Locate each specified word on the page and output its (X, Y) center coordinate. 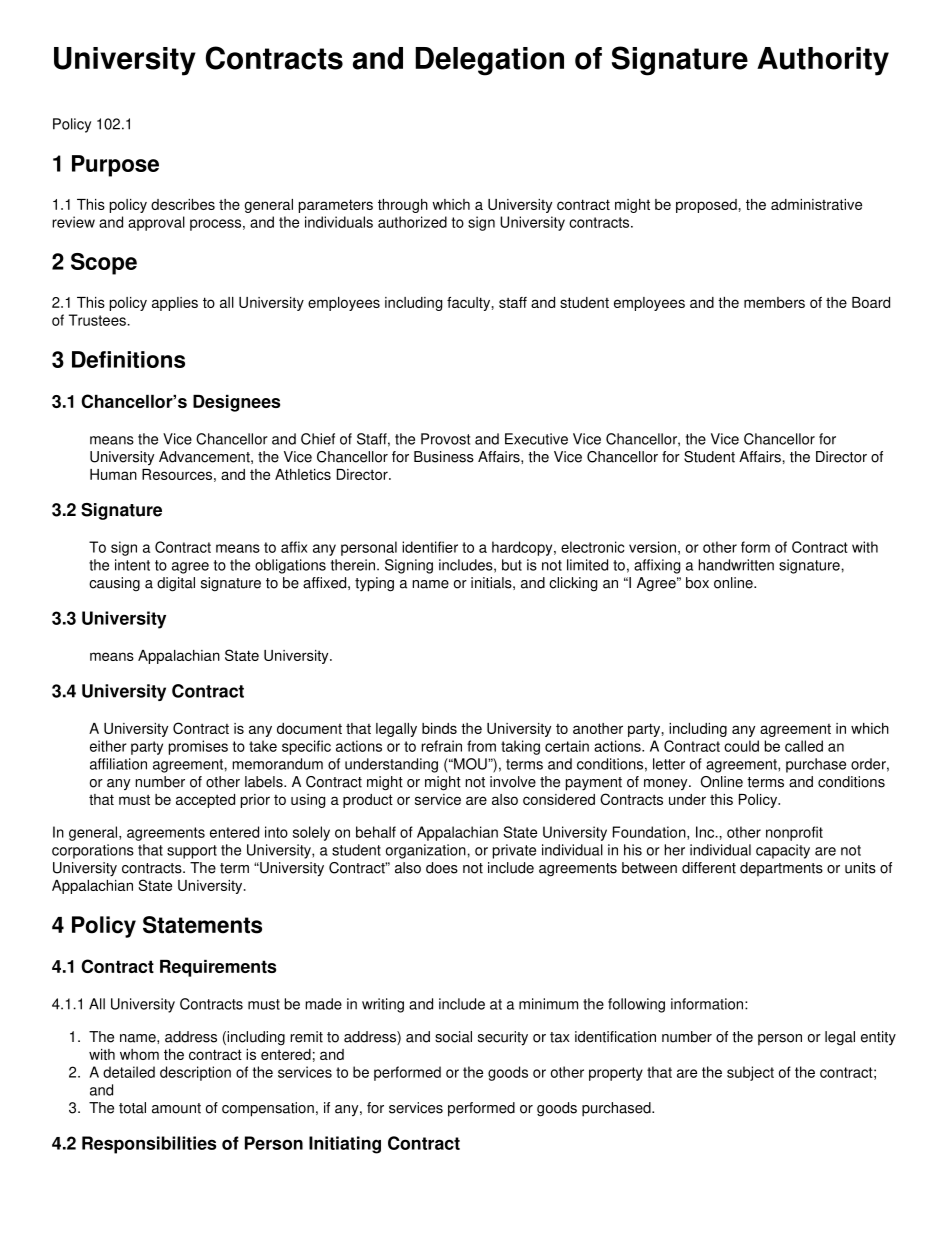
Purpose (115, 166)
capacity (783, 851)
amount (176, 1108)
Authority (823, 61)
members (774, 302)
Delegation (489, 61)
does (442, 868)
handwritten (736, 565)
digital (176, 584)
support (192, 852)
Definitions (128, 359)
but (512, 565)
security (503, 1038)
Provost (445, 439)
